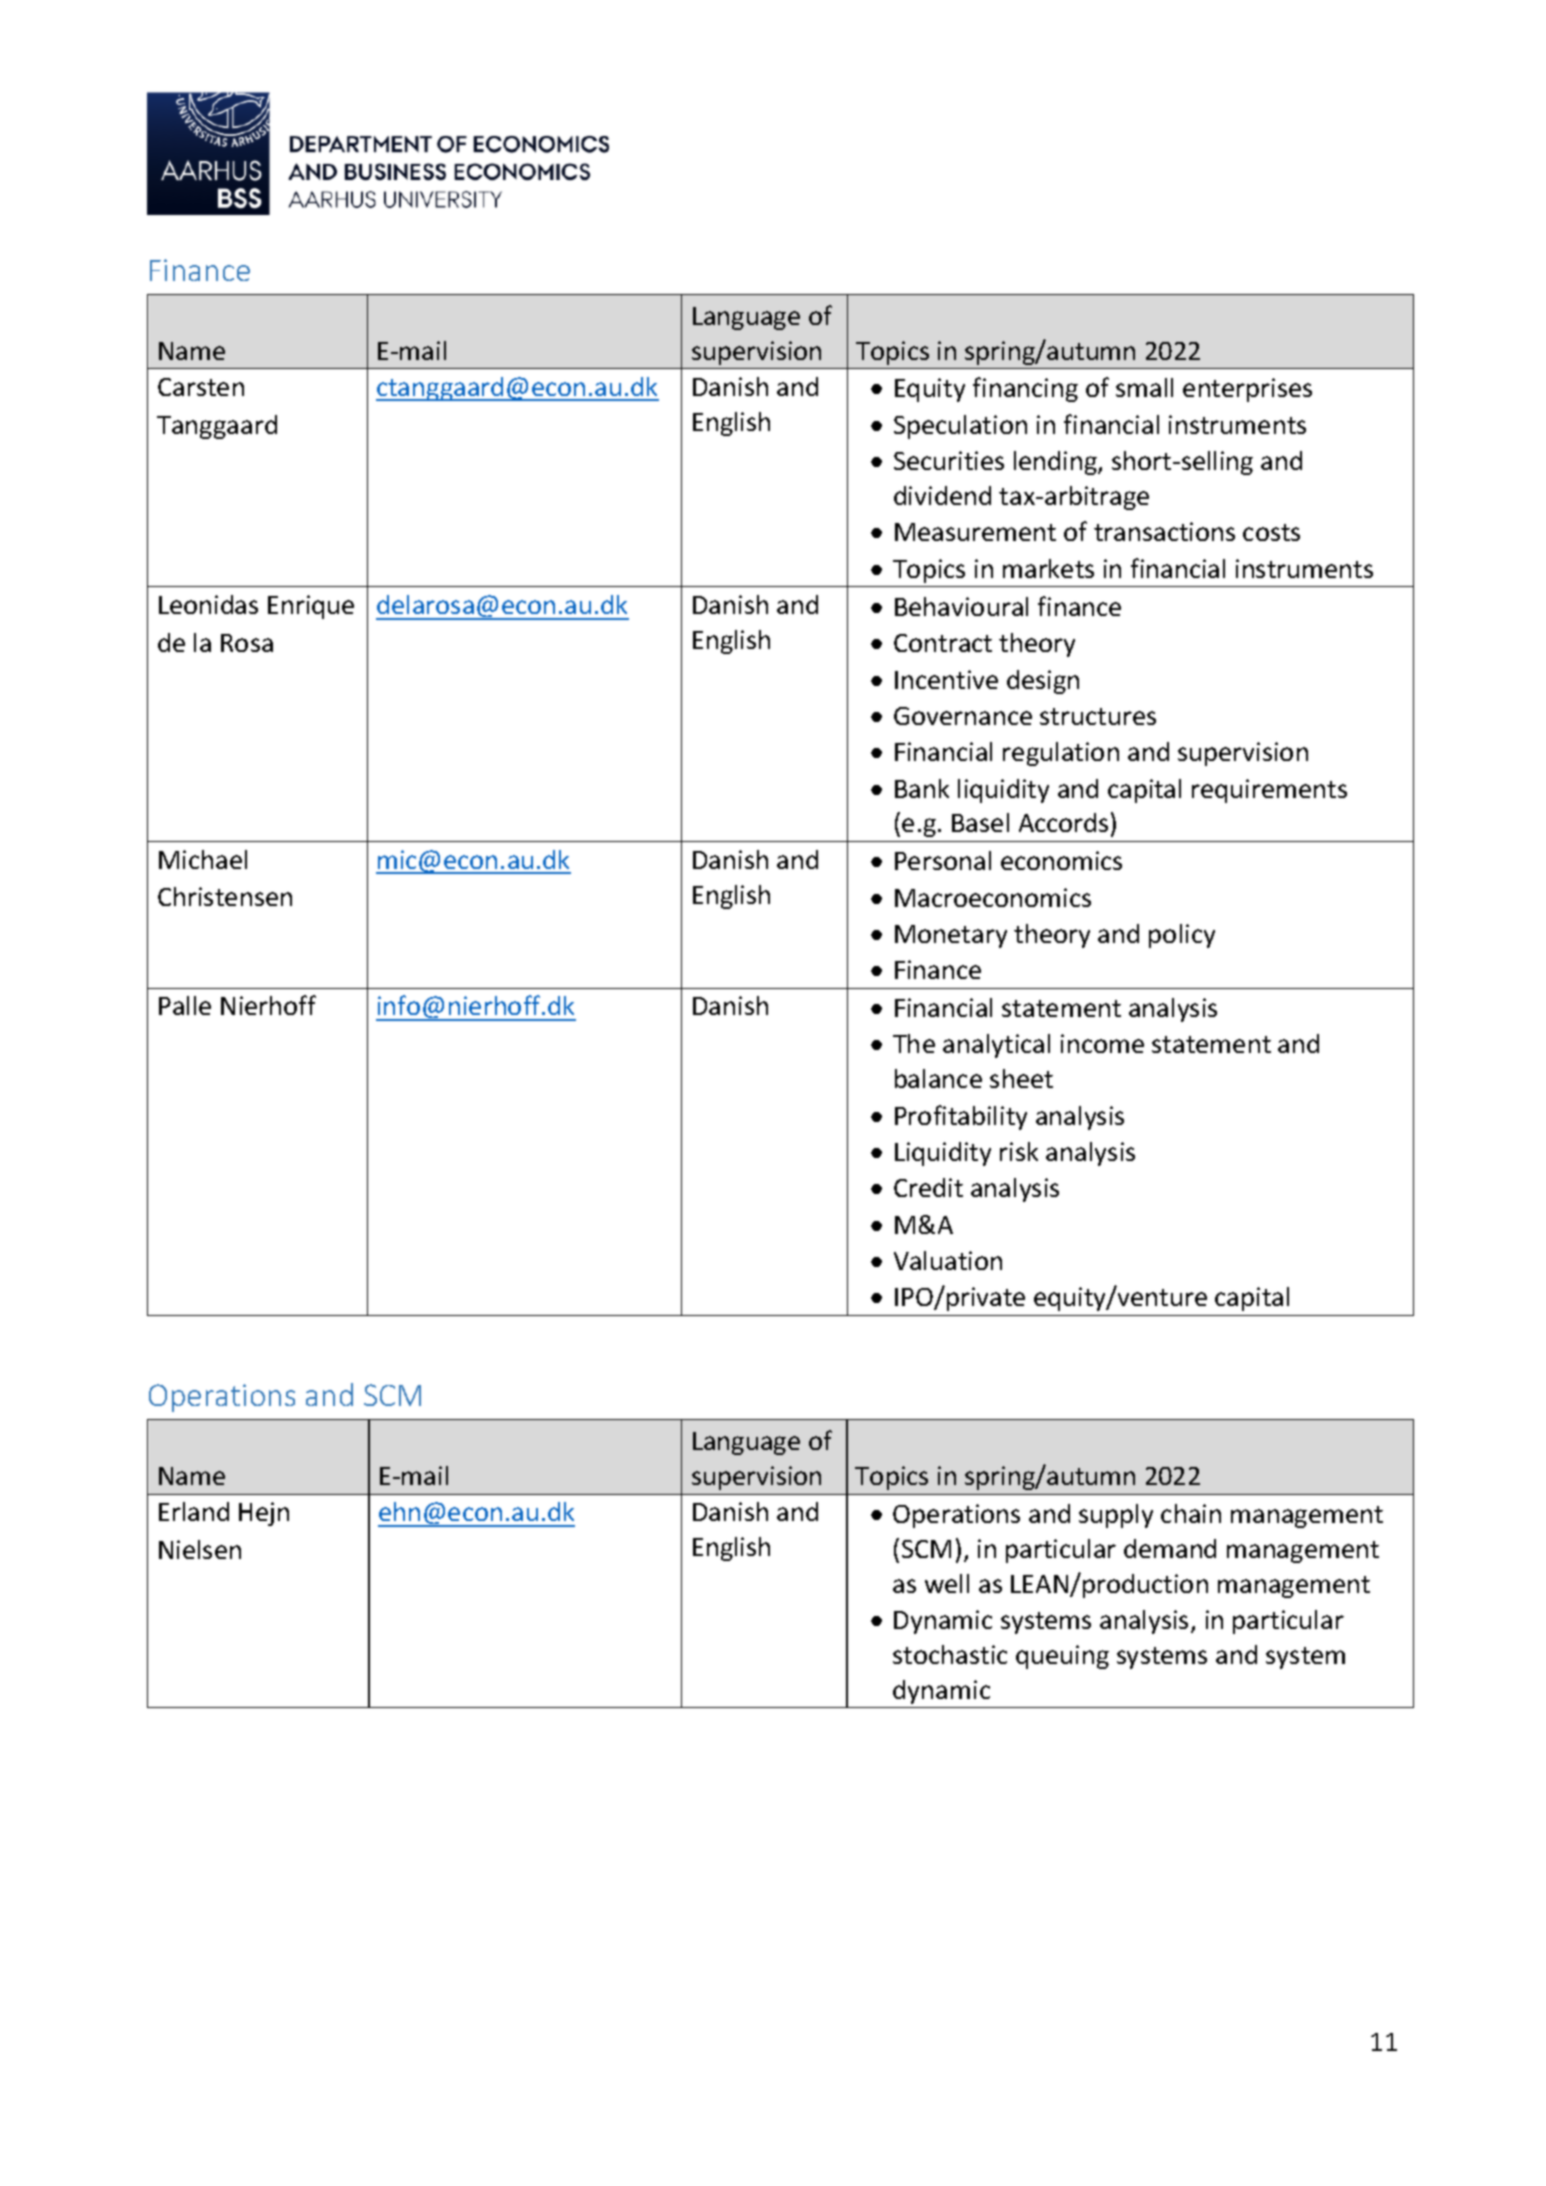  Describe the element at coordinates (201, 387) in the document. I see `Carsten` at that location.
